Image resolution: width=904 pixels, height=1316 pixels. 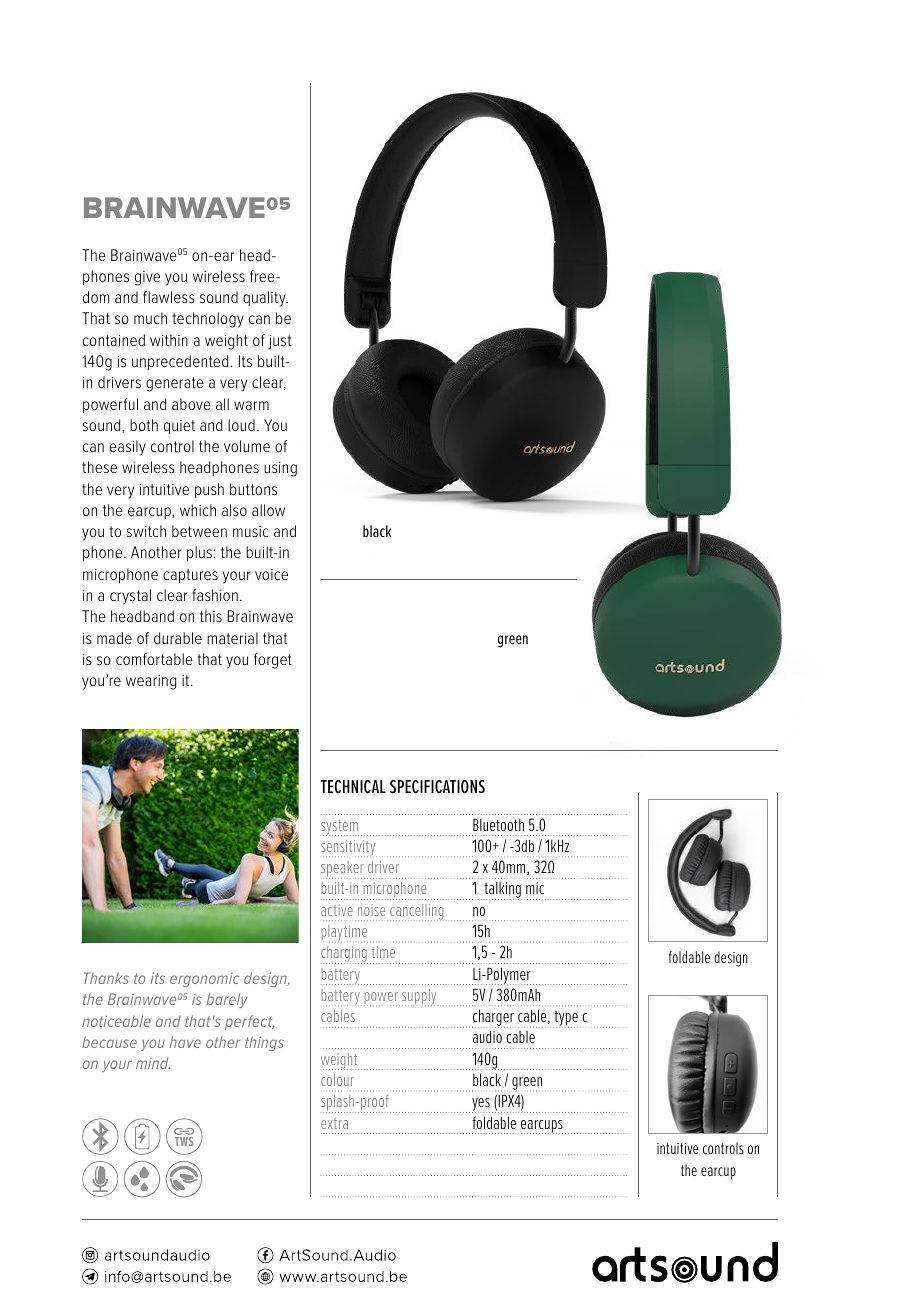 What do you see at coordinates (190, 576) in the screenshot?
I see `captures` at bounding box center [190, 576].
